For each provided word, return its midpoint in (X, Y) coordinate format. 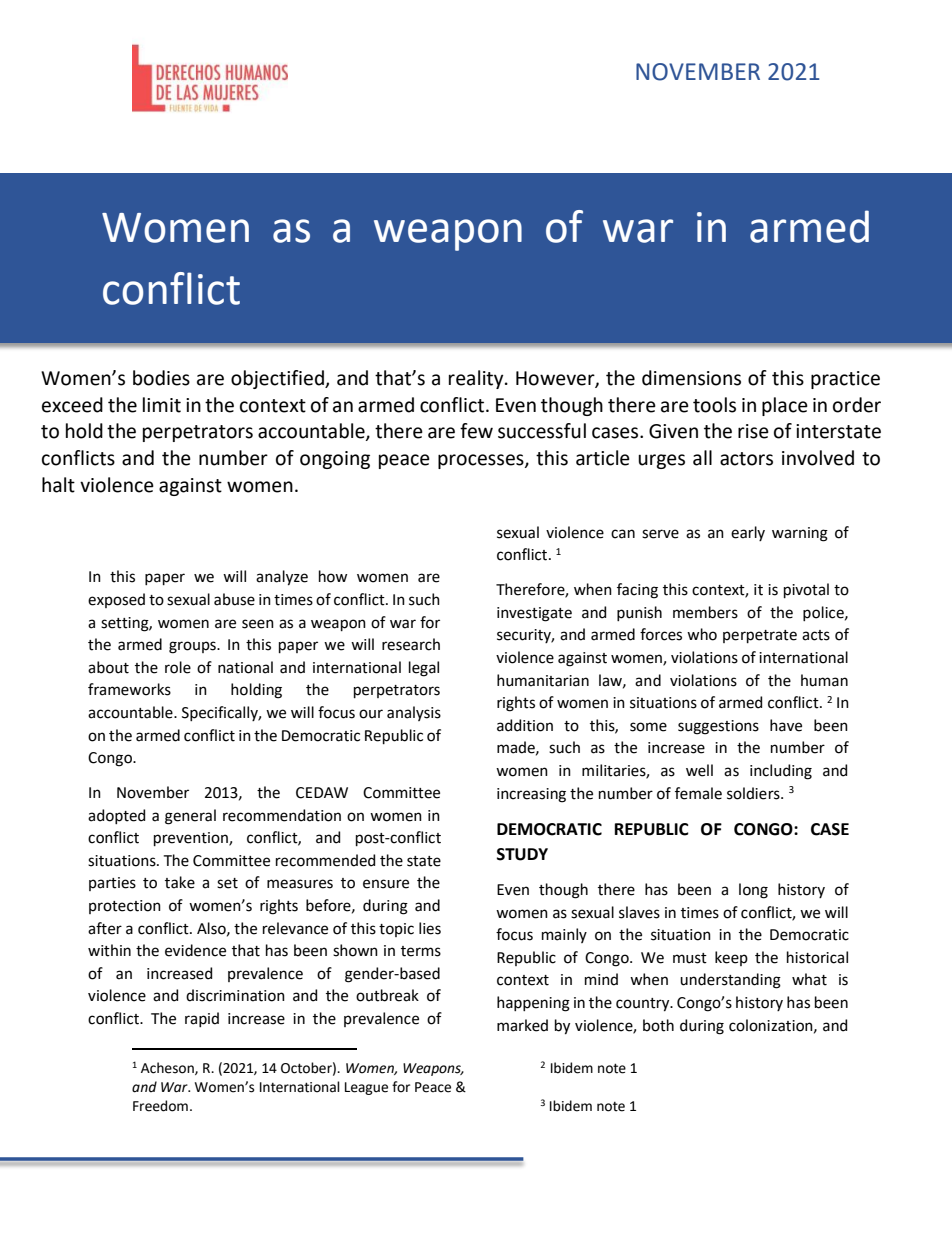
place (785, 406)
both (658, 1025)
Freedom (160, 1106)
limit (162, 405)
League (366, 1088)
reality (477, 379)
